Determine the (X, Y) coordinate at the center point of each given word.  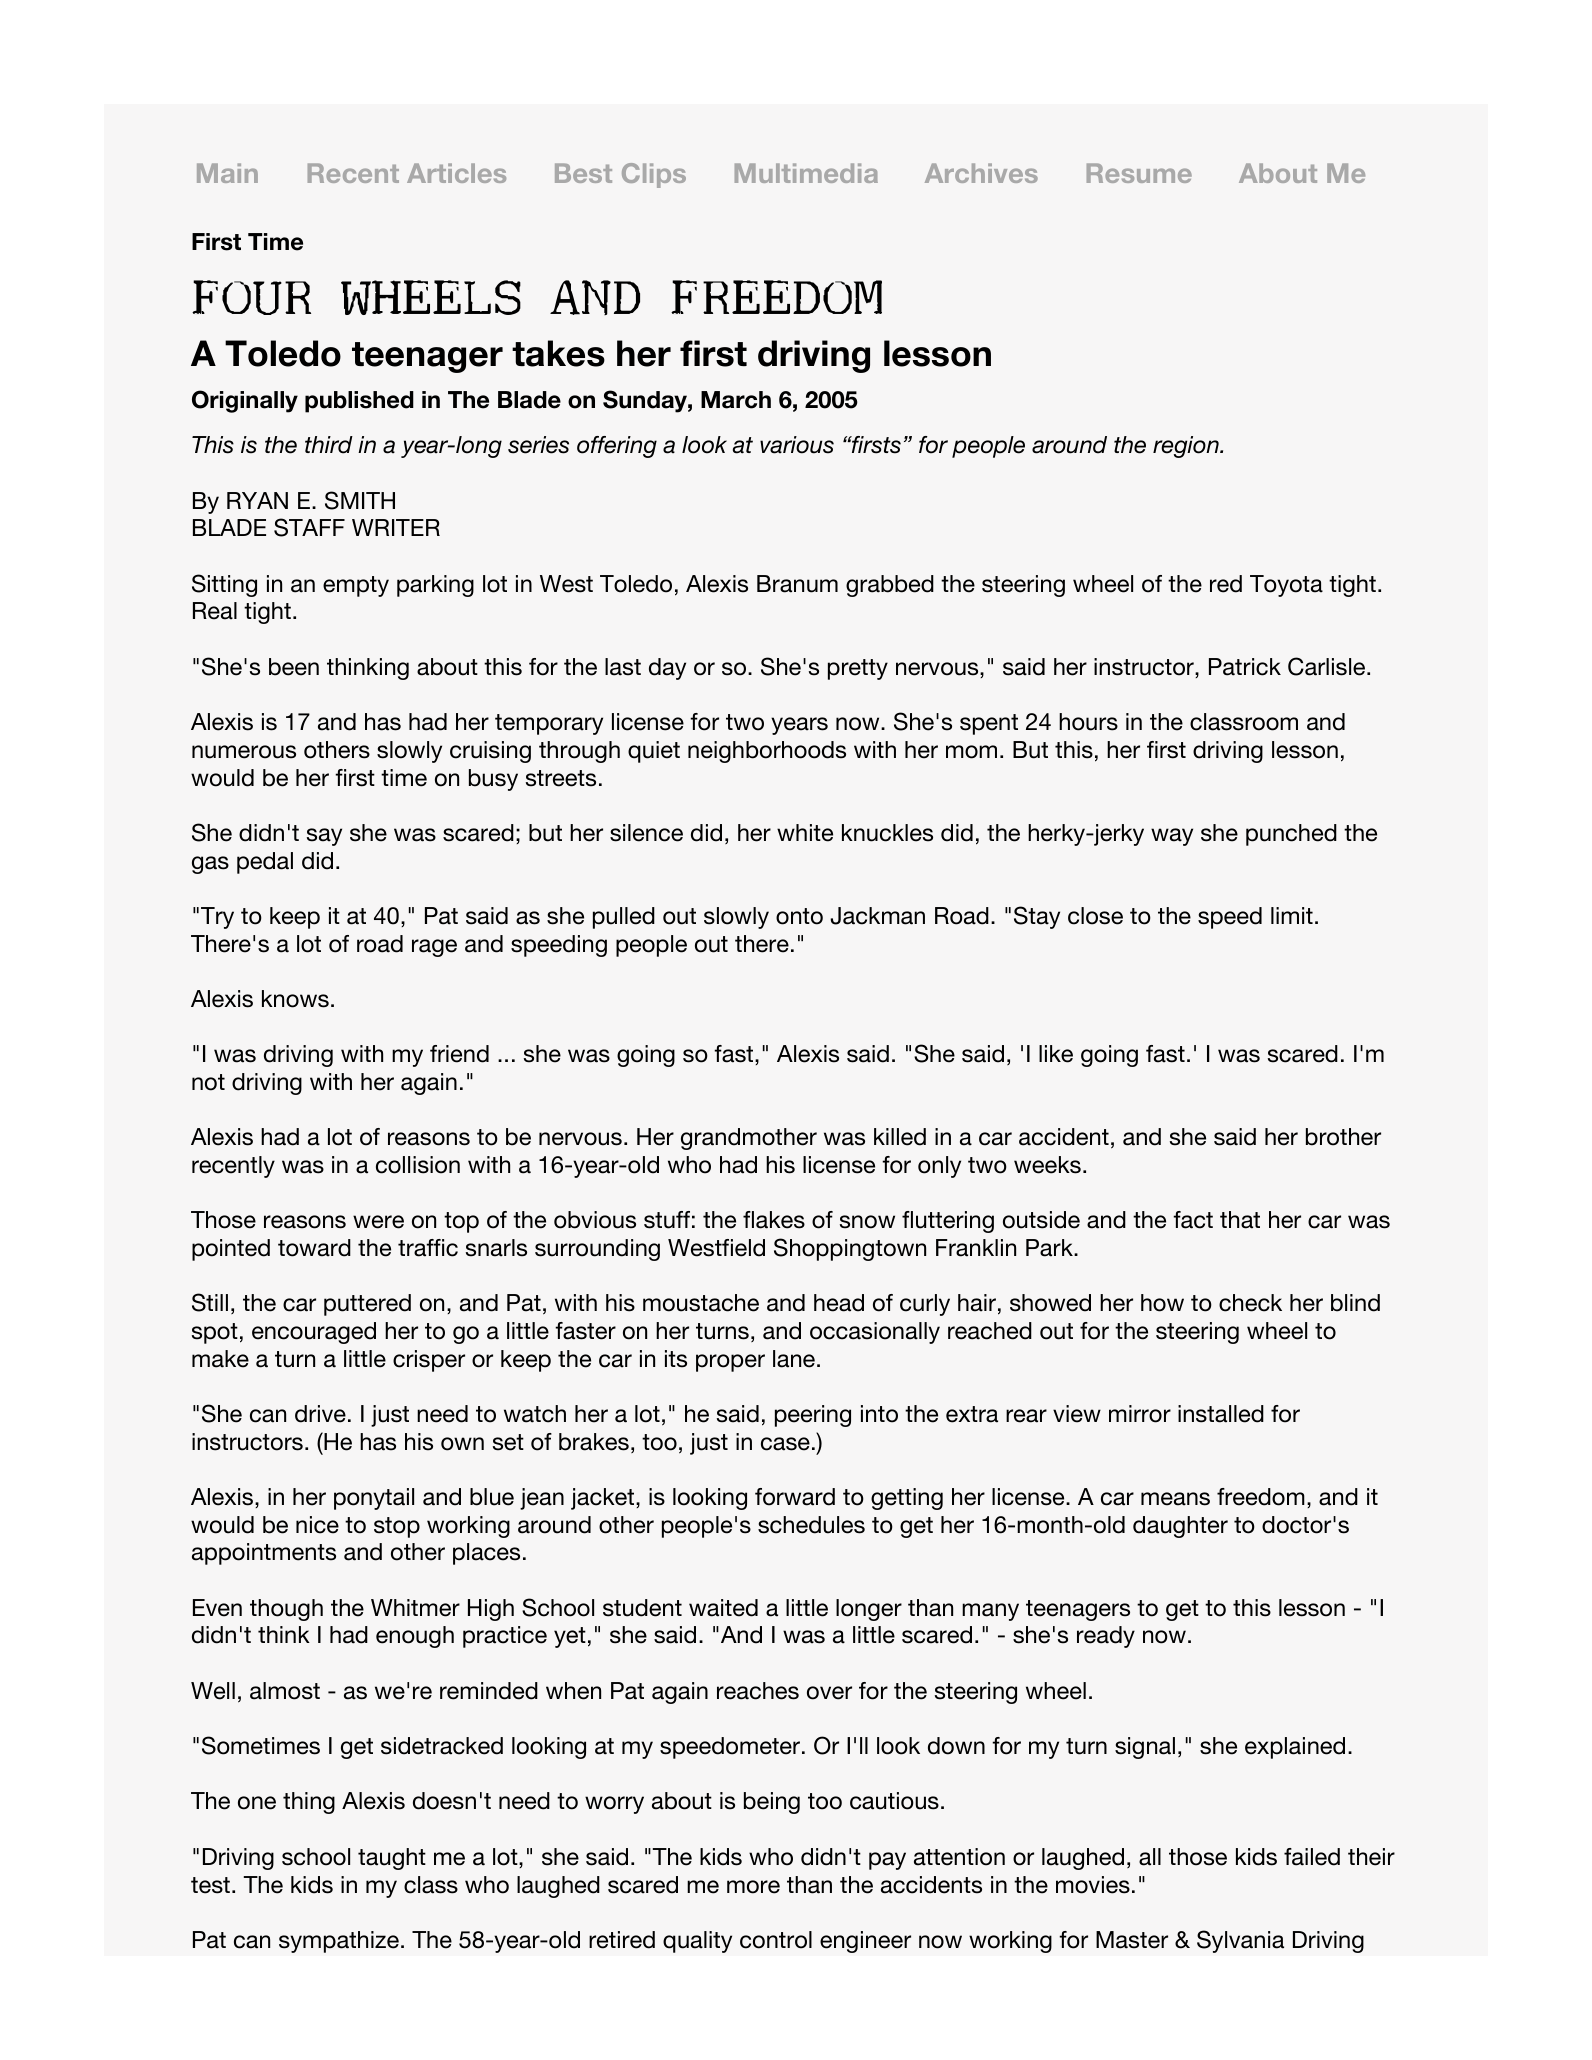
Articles (456, 173)
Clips (654, 175)
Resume (1139, 173)
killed (900, 1137)
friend (459, 1054)
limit (1292, 915)
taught (392, 1859)
